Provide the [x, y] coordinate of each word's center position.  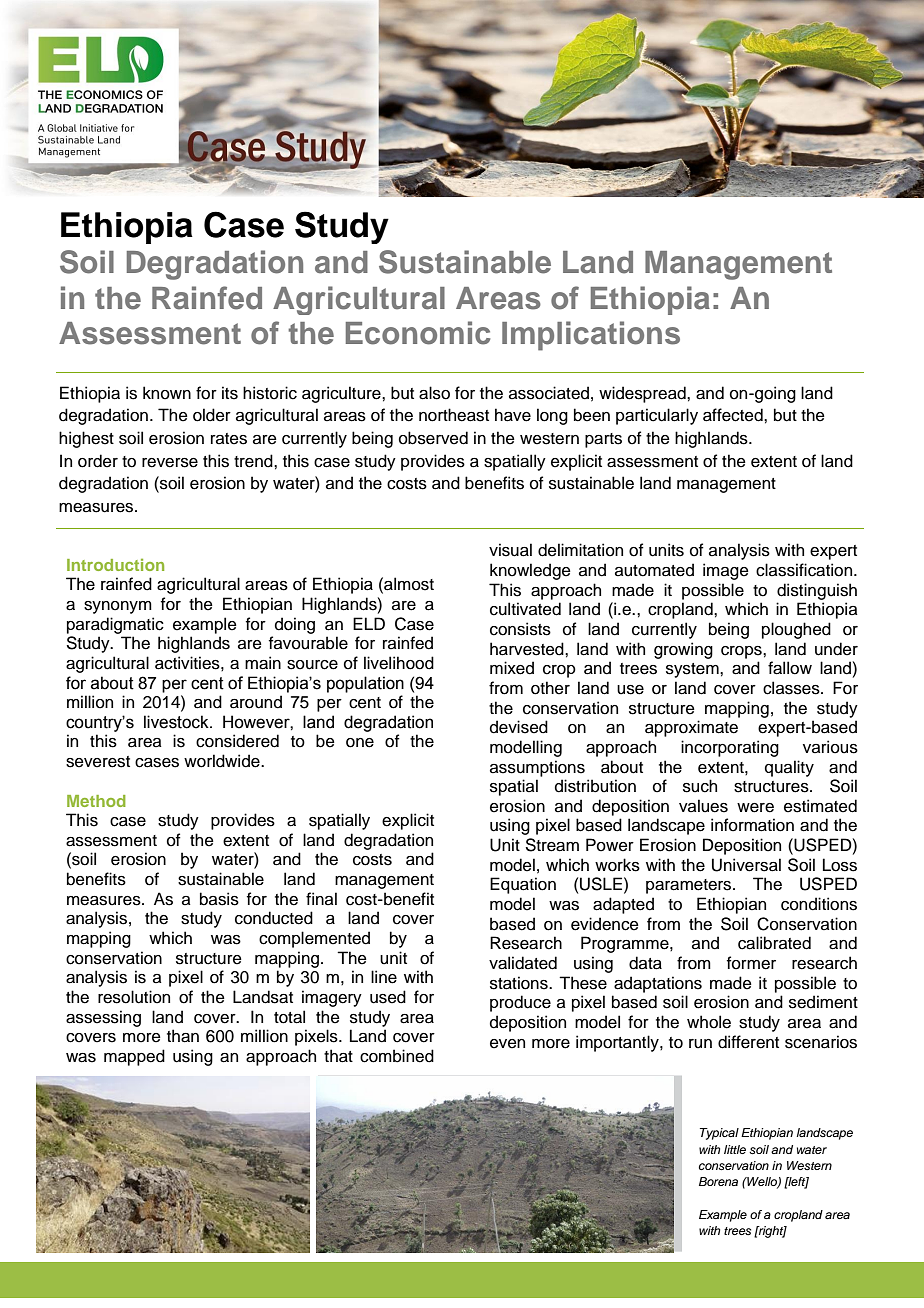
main [263, 663]
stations [520, 983]
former [751, 963]
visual [510, 550]
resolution [134, 997]
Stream [552, 845]
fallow [790, 668]
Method [96, 801]
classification [805, 570]
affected [734, 415]
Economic [418, 333]
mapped [134, 1057]
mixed [512, 668]
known [167, 393]
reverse [170, 463]
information [752, 825]
